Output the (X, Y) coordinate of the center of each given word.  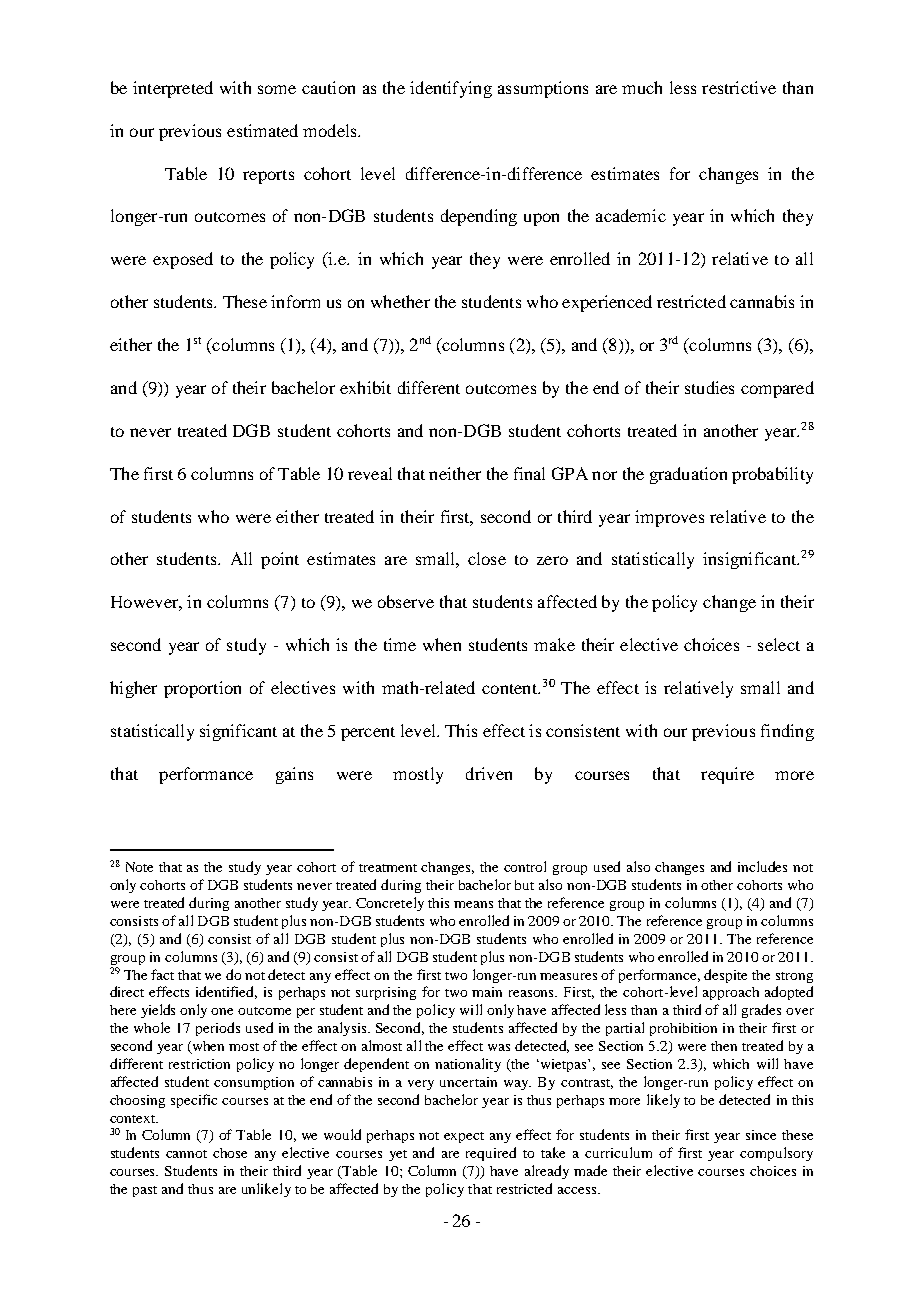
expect (464, 1137)
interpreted (173, 89)
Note (139, 867)
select (779, 644)
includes (762, 866)
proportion (202, 689)
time (400, 644)
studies (709, 387)
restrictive (739, 87)
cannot (186, 1154)
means (473, 904)
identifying (451, 89)
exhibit (365, 387)
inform (295, 301)
